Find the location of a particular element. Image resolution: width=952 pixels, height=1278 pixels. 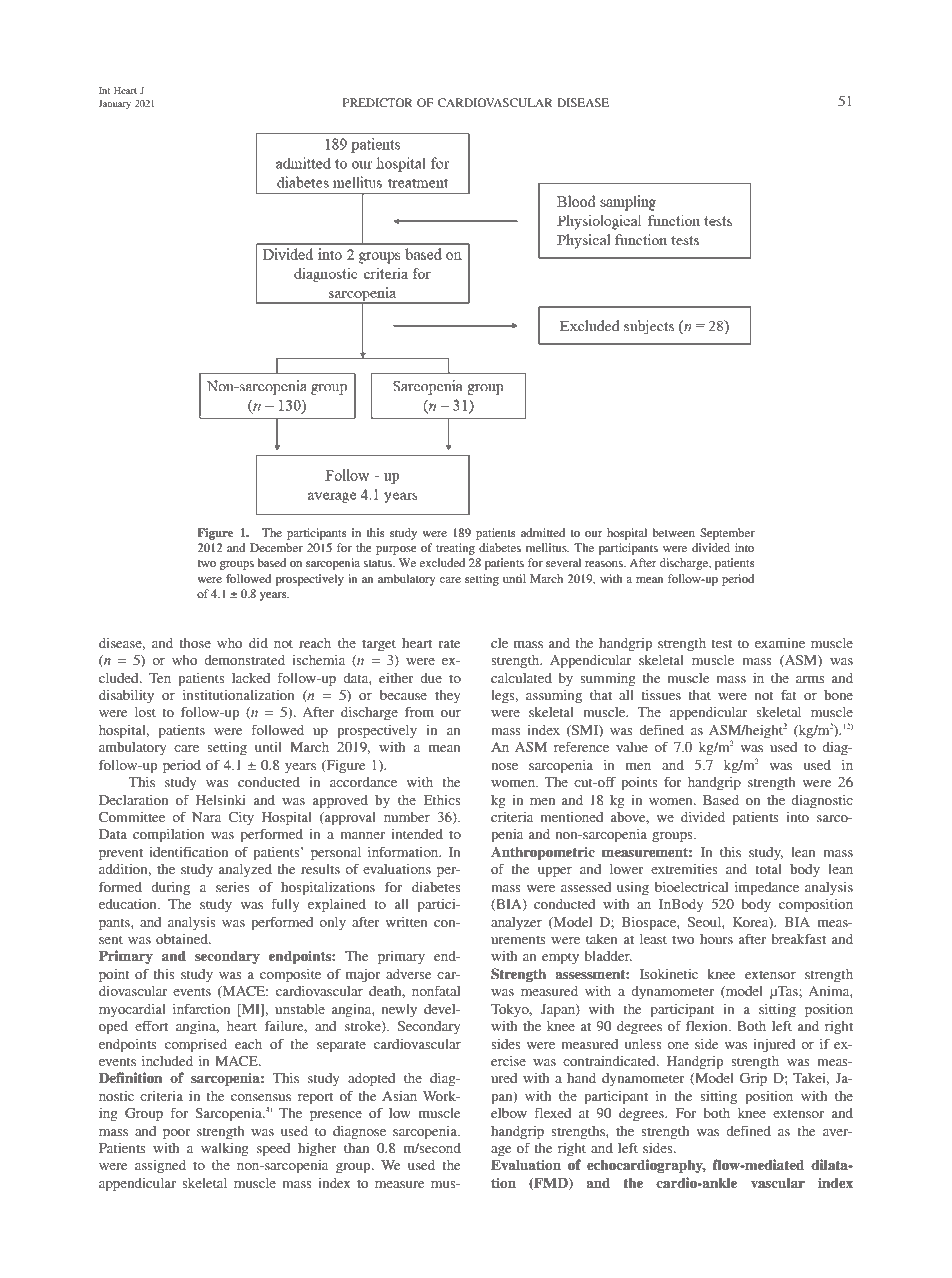

September is located at coordinates (727, 534).
